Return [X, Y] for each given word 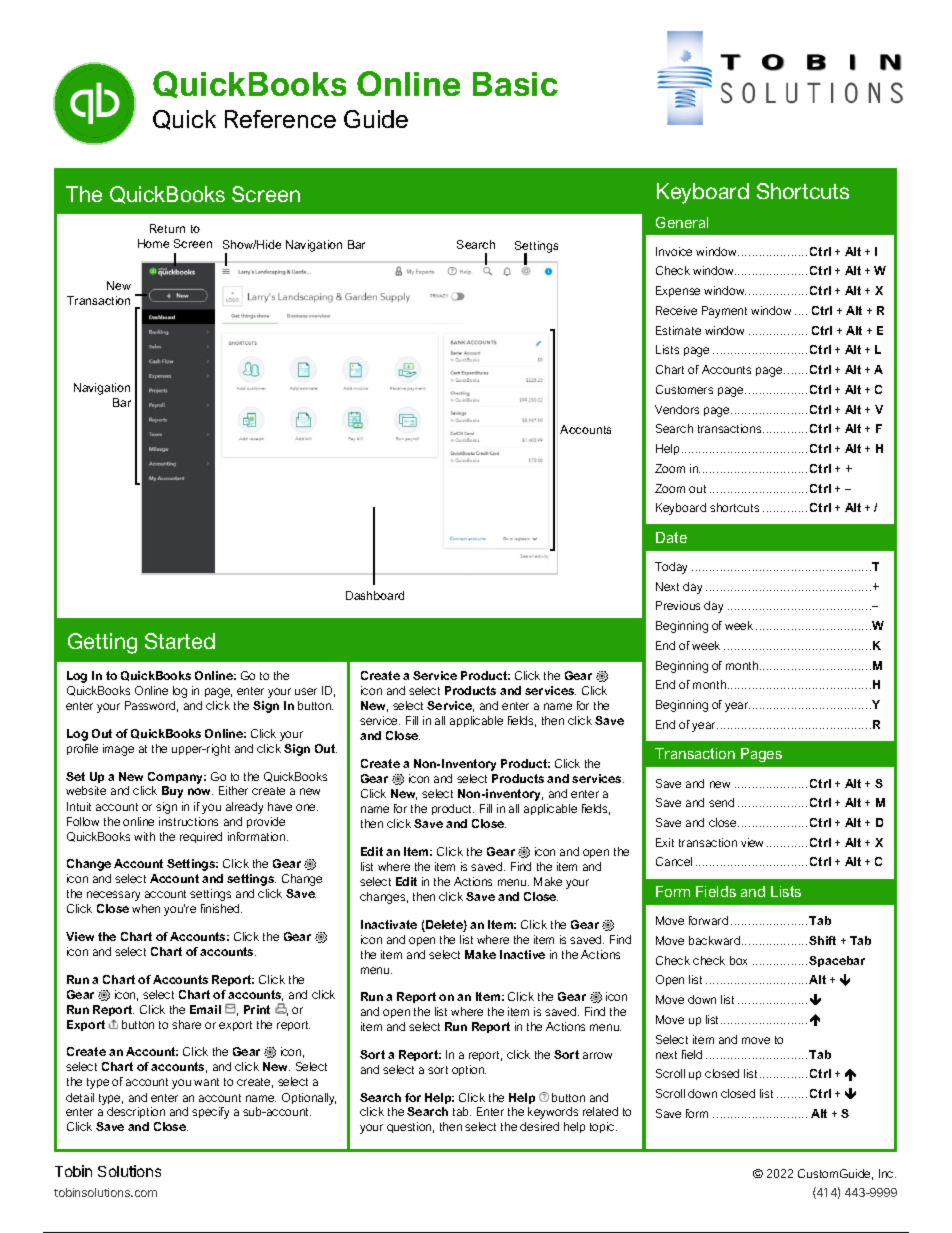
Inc [887, 1173]
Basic [515, 84]
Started [180, 641]
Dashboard [375, 595]
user [306, 691]
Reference [280, 119]
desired [539, 1126]
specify [210, 1113]
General [682, 222]
